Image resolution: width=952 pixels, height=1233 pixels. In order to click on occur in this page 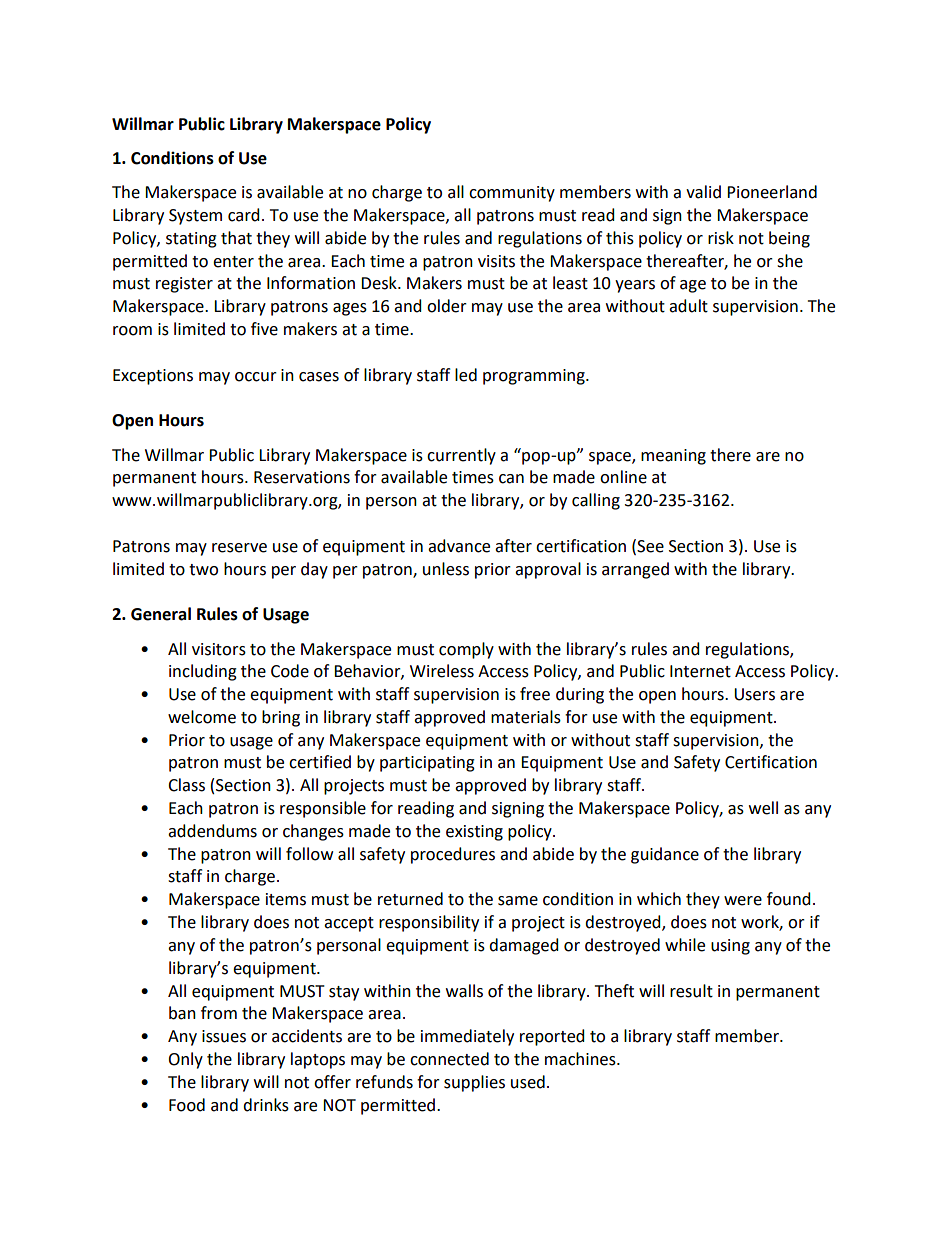, I will do `click(256, 377)`.
